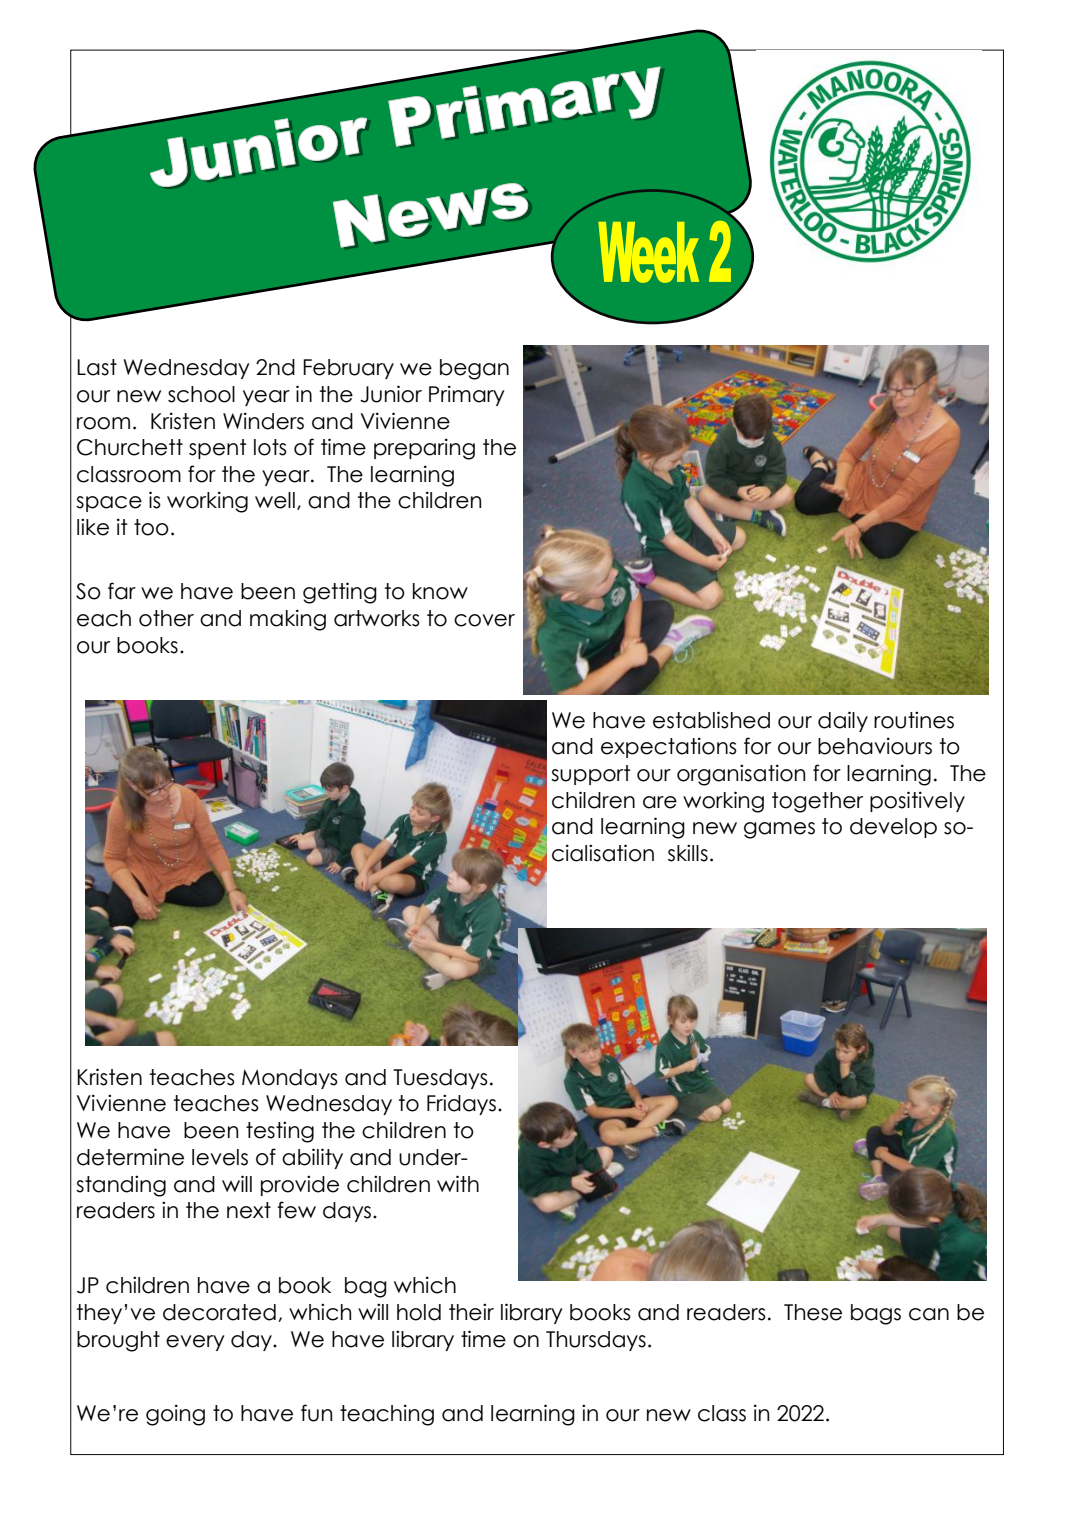 The height and width of the screenshot is (1525, 1078). Describe the element at coordinates (166, 618) in the screenshot. I see `other` at that location.
